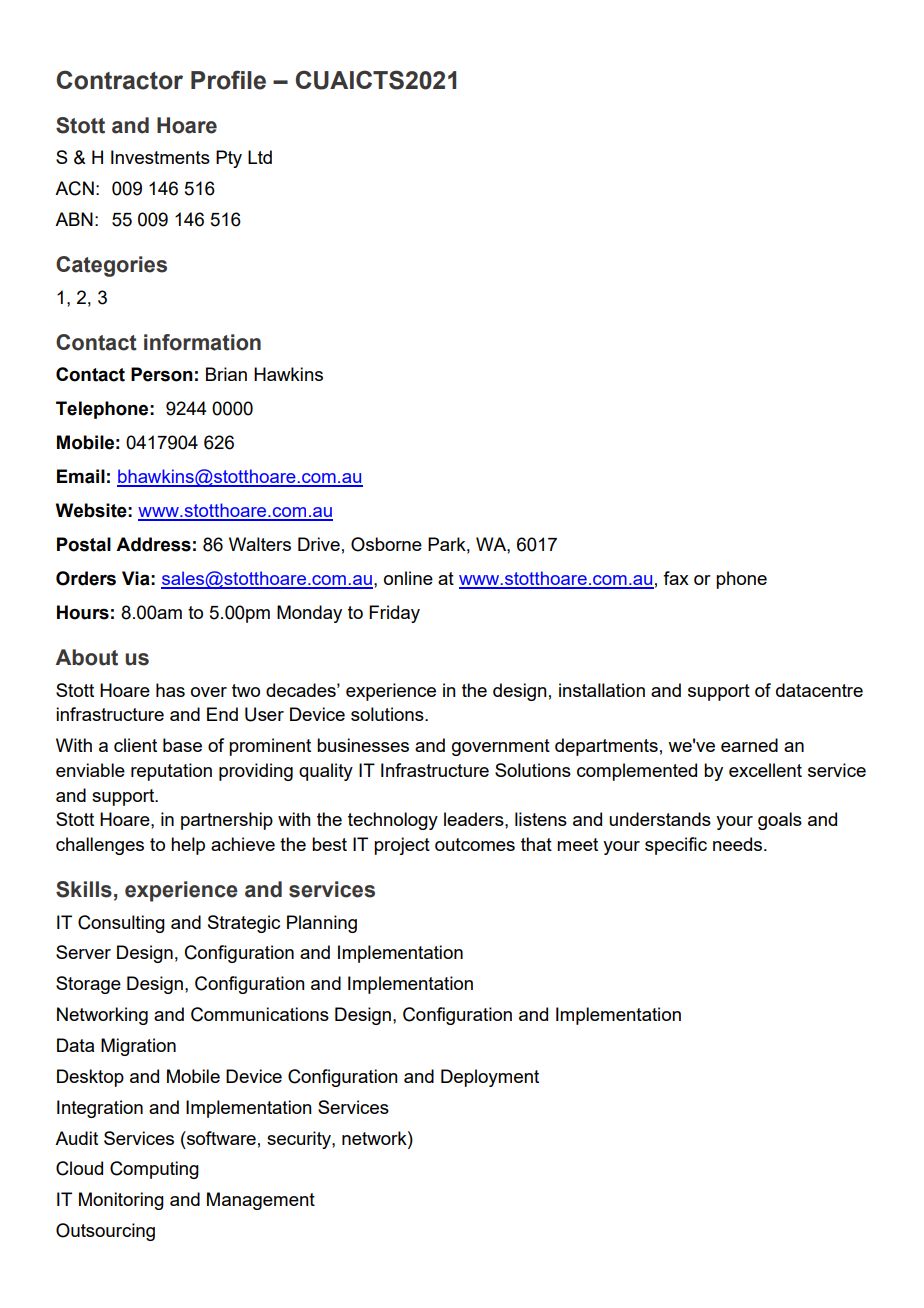  What do you see at coordinates (386, 544) in the page?
I see `Osborne` at bounding box center [386, 544].
